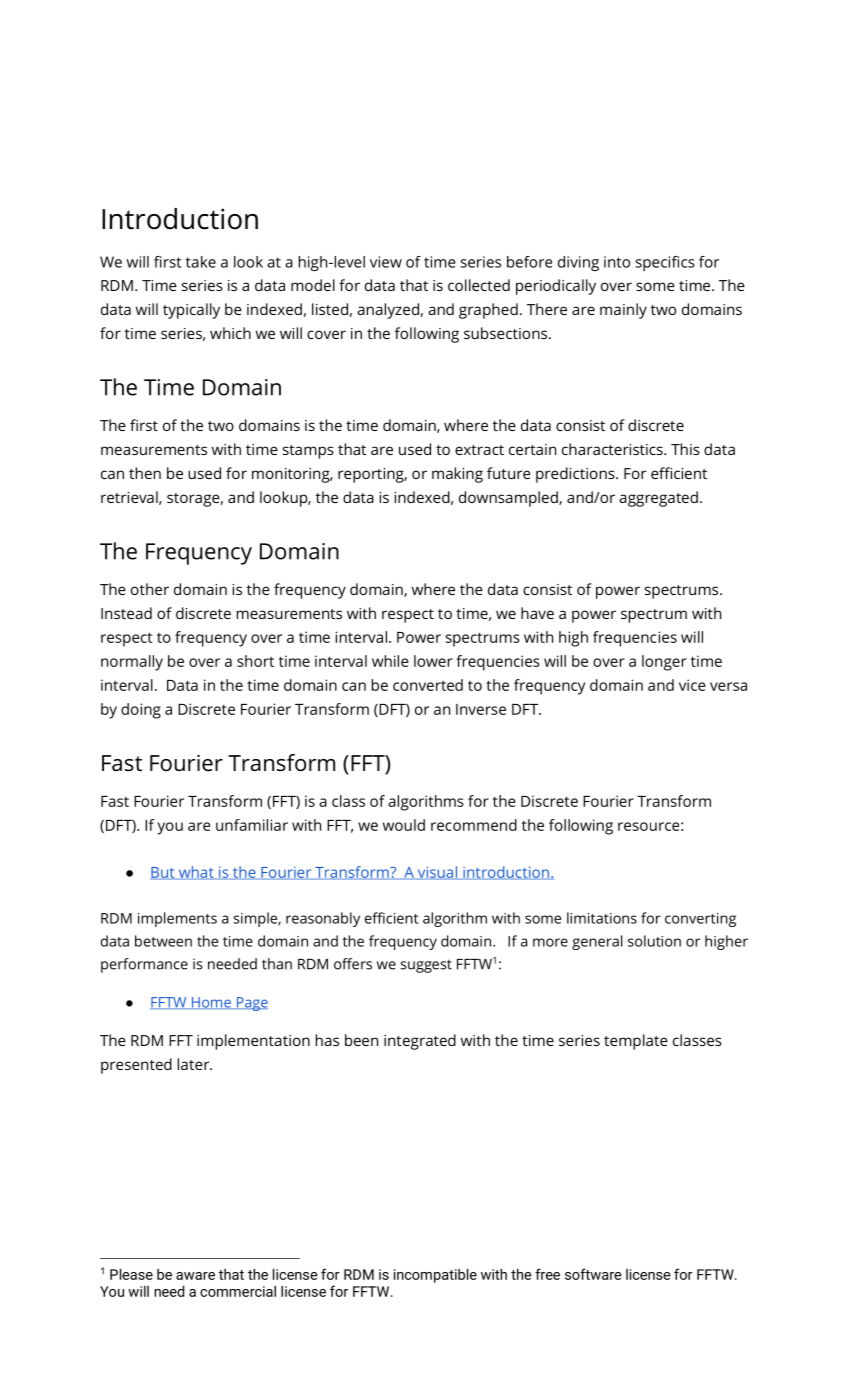 Image resolution: width=849 pixels, height=1400 pixels. What do you see at coordinates (665, 263) in the screenshot?
I see `specifics` at bounding box center [665, 263].
